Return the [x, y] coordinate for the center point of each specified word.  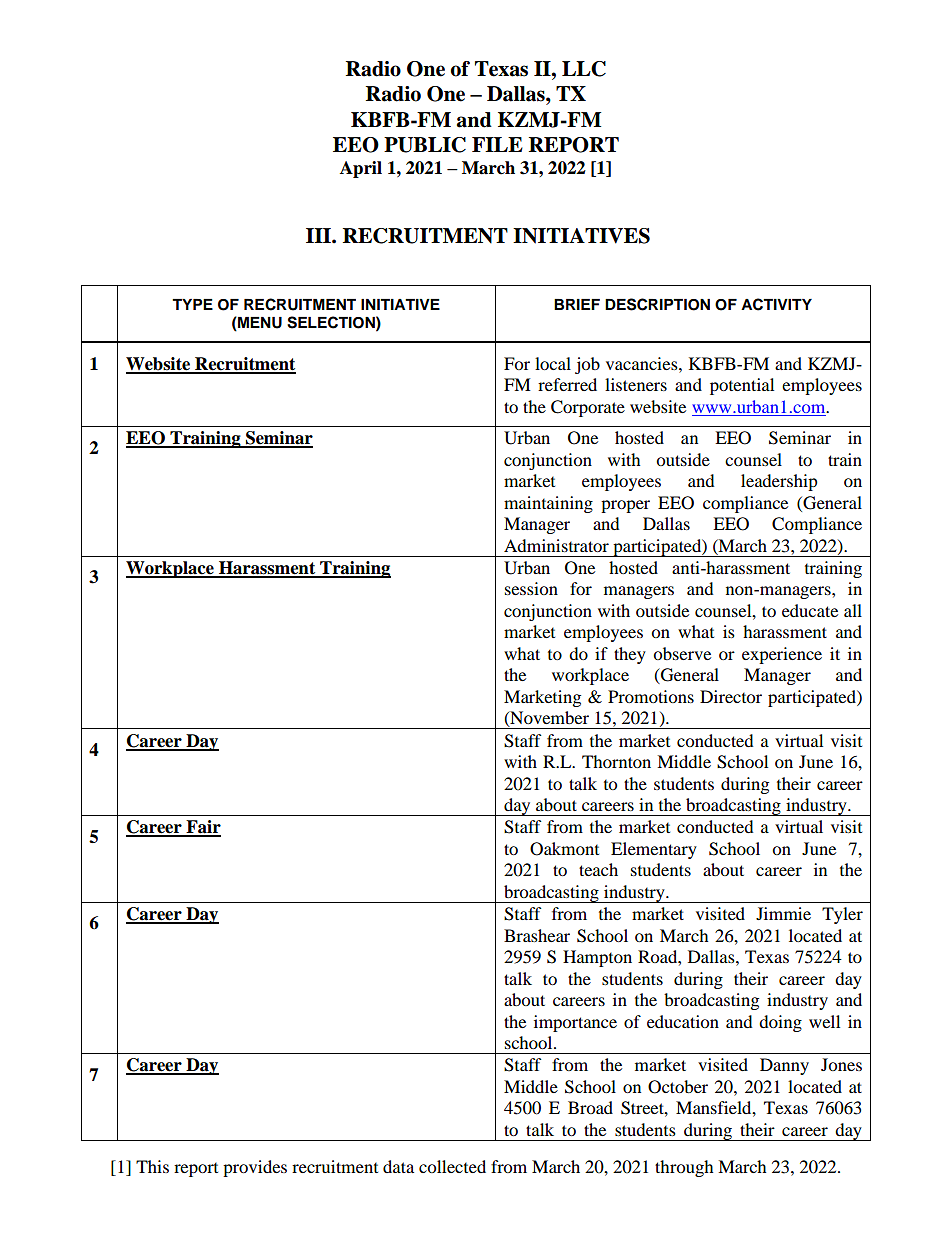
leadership [779, 482]
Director [731, 696]
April [361, 169]
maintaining [548, 504]
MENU [259, 324]
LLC [584, 69]
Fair [202, 828]
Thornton [616, 761]
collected [452, 1166]
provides [255, 1168]
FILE [497, 144]
